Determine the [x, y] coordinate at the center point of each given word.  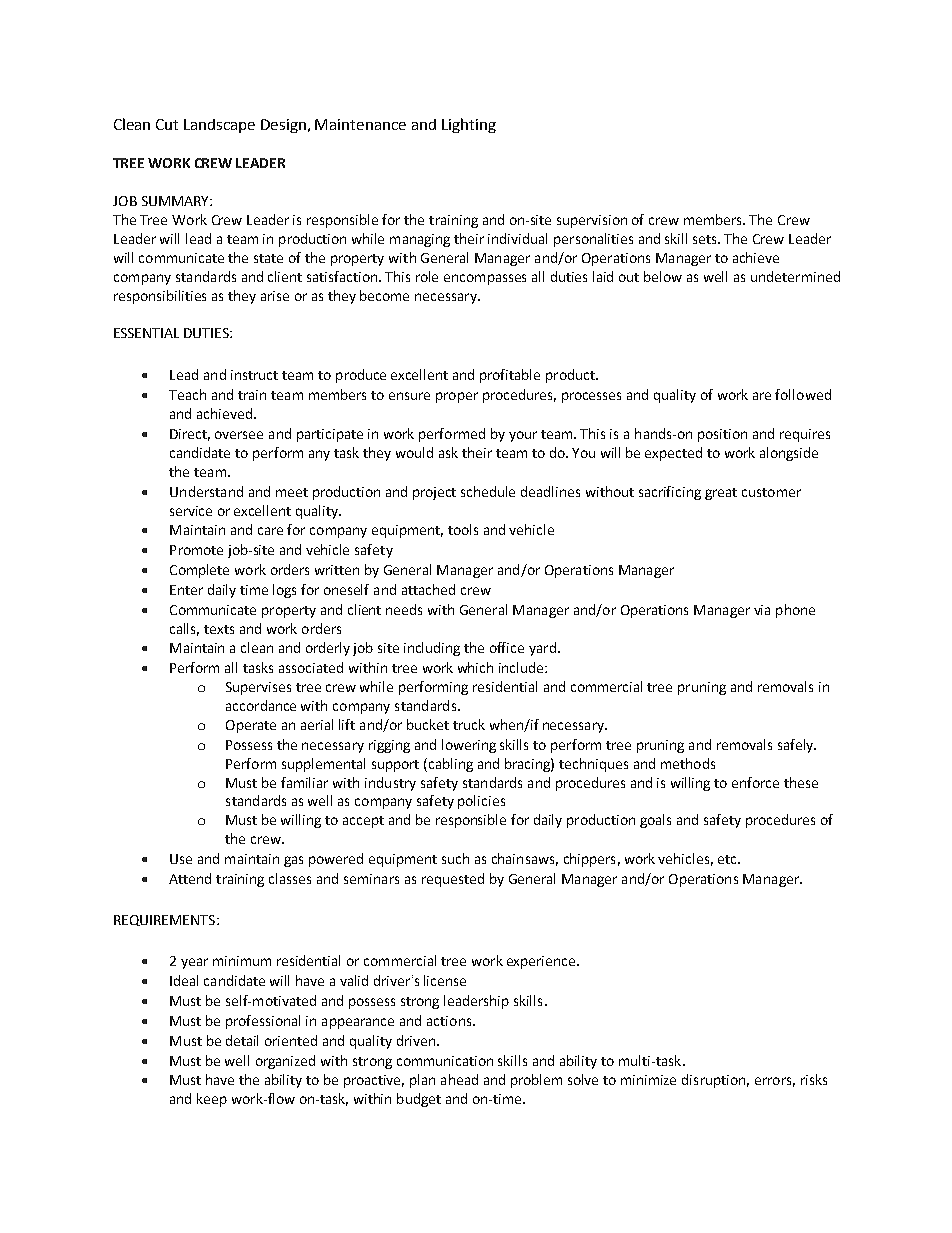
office [507, 647]
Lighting [469, 125]
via [762, 610]
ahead [459, 1079]
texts [219, 629]
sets [706, 239]
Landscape [219, 126]
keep [212, 1100]
